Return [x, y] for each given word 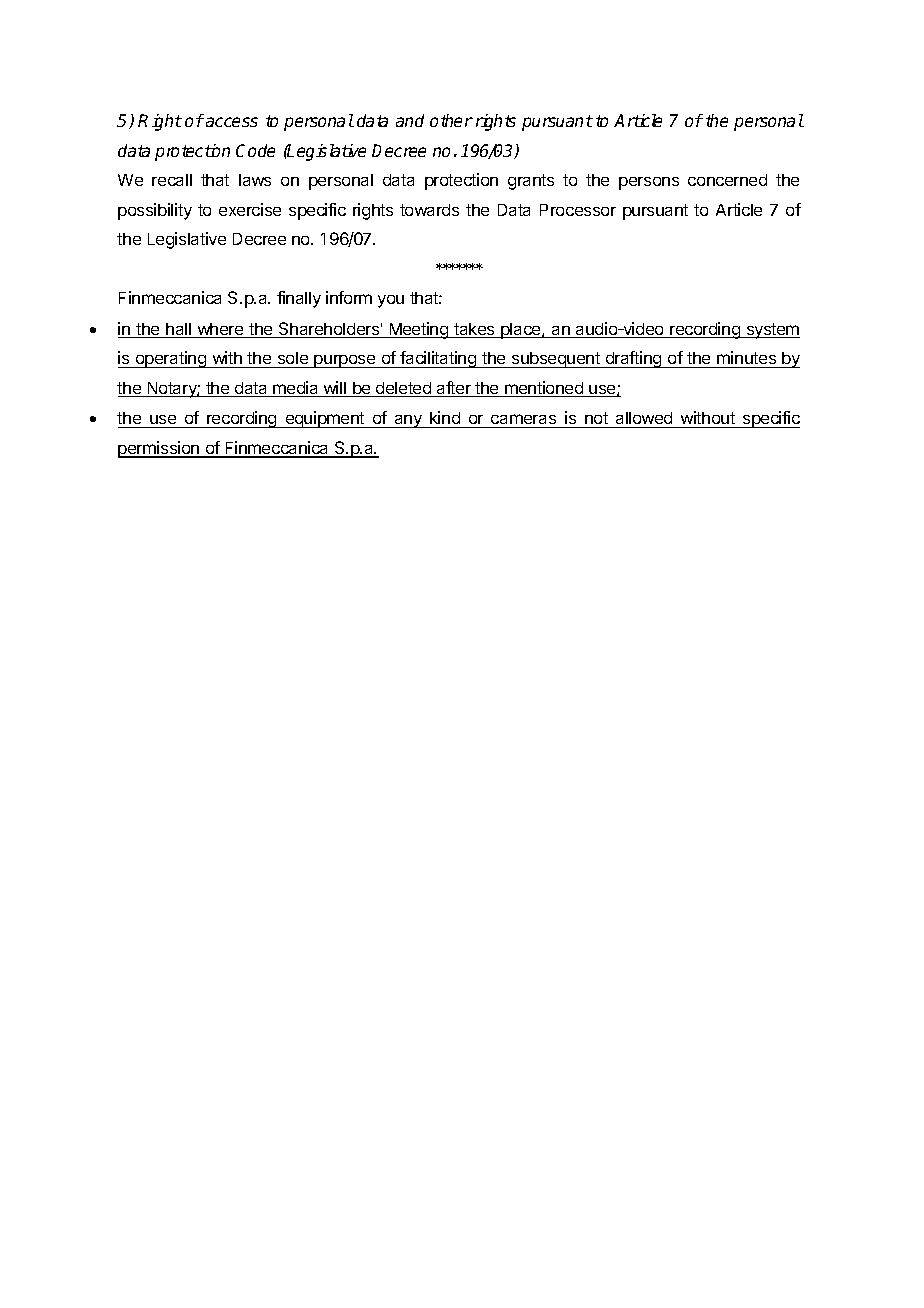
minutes [746, 357]
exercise [250, 209]
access [232, 122]
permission [160, 449]
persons [649, 183]
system [772, 331]
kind [445, 417]
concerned [727, 180]
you [391, 301]
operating [171, 359]
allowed [644, 418]
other [451, 120]
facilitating [438, 359]
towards [429, 210]
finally [299, 299]
